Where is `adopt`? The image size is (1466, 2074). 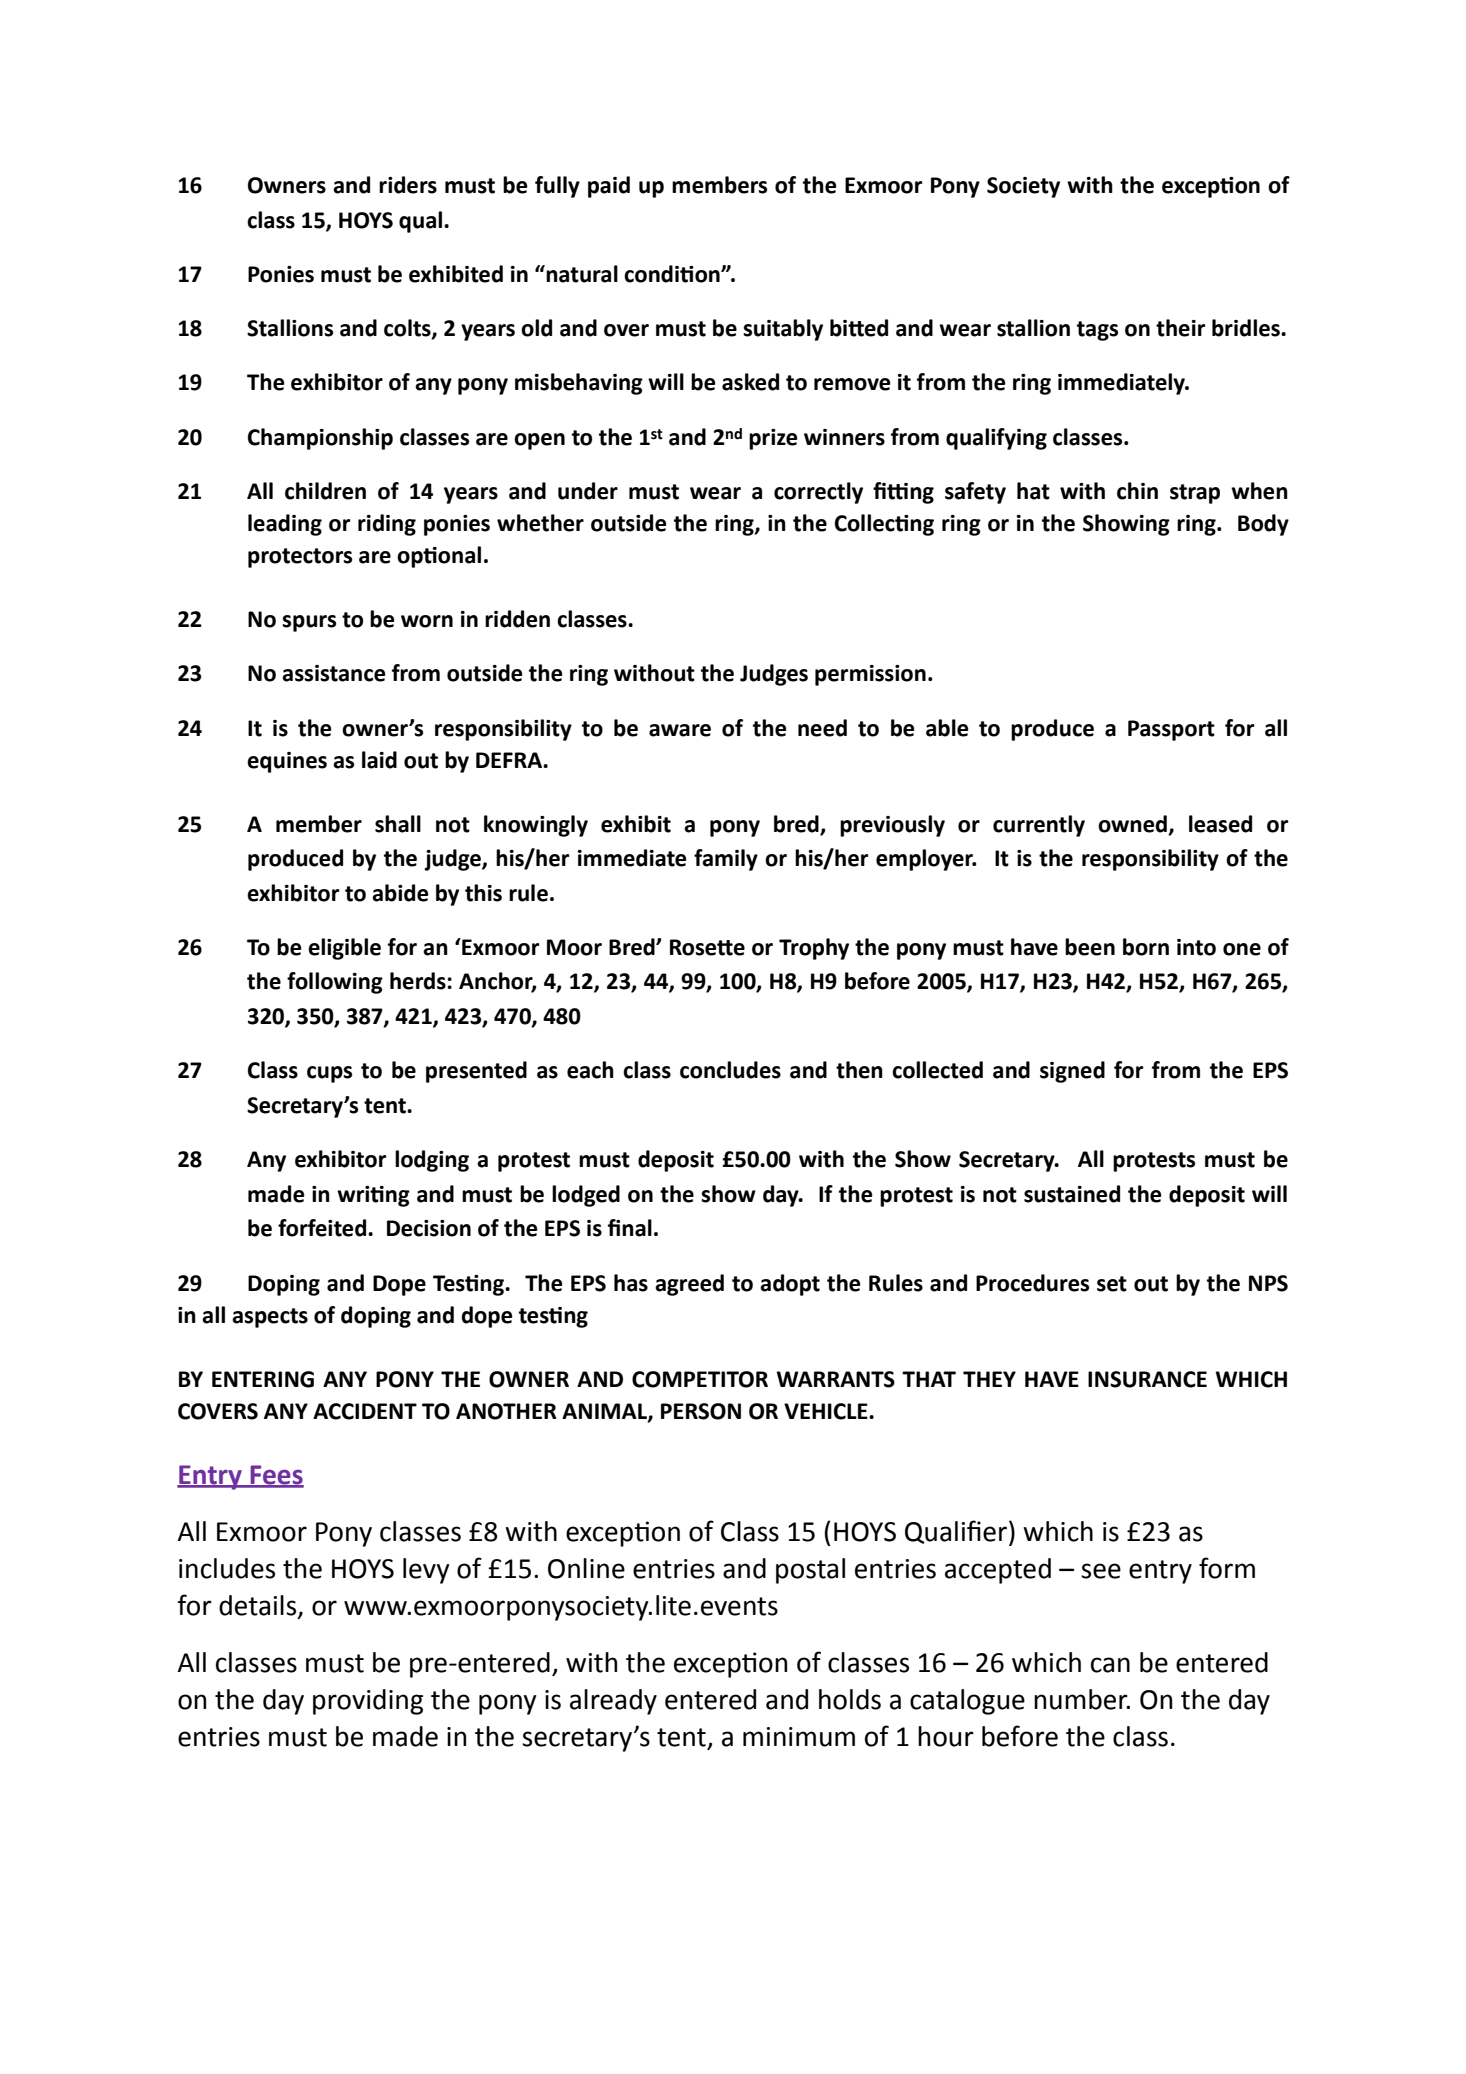
adopt is located at coordinates (790, 1285).
